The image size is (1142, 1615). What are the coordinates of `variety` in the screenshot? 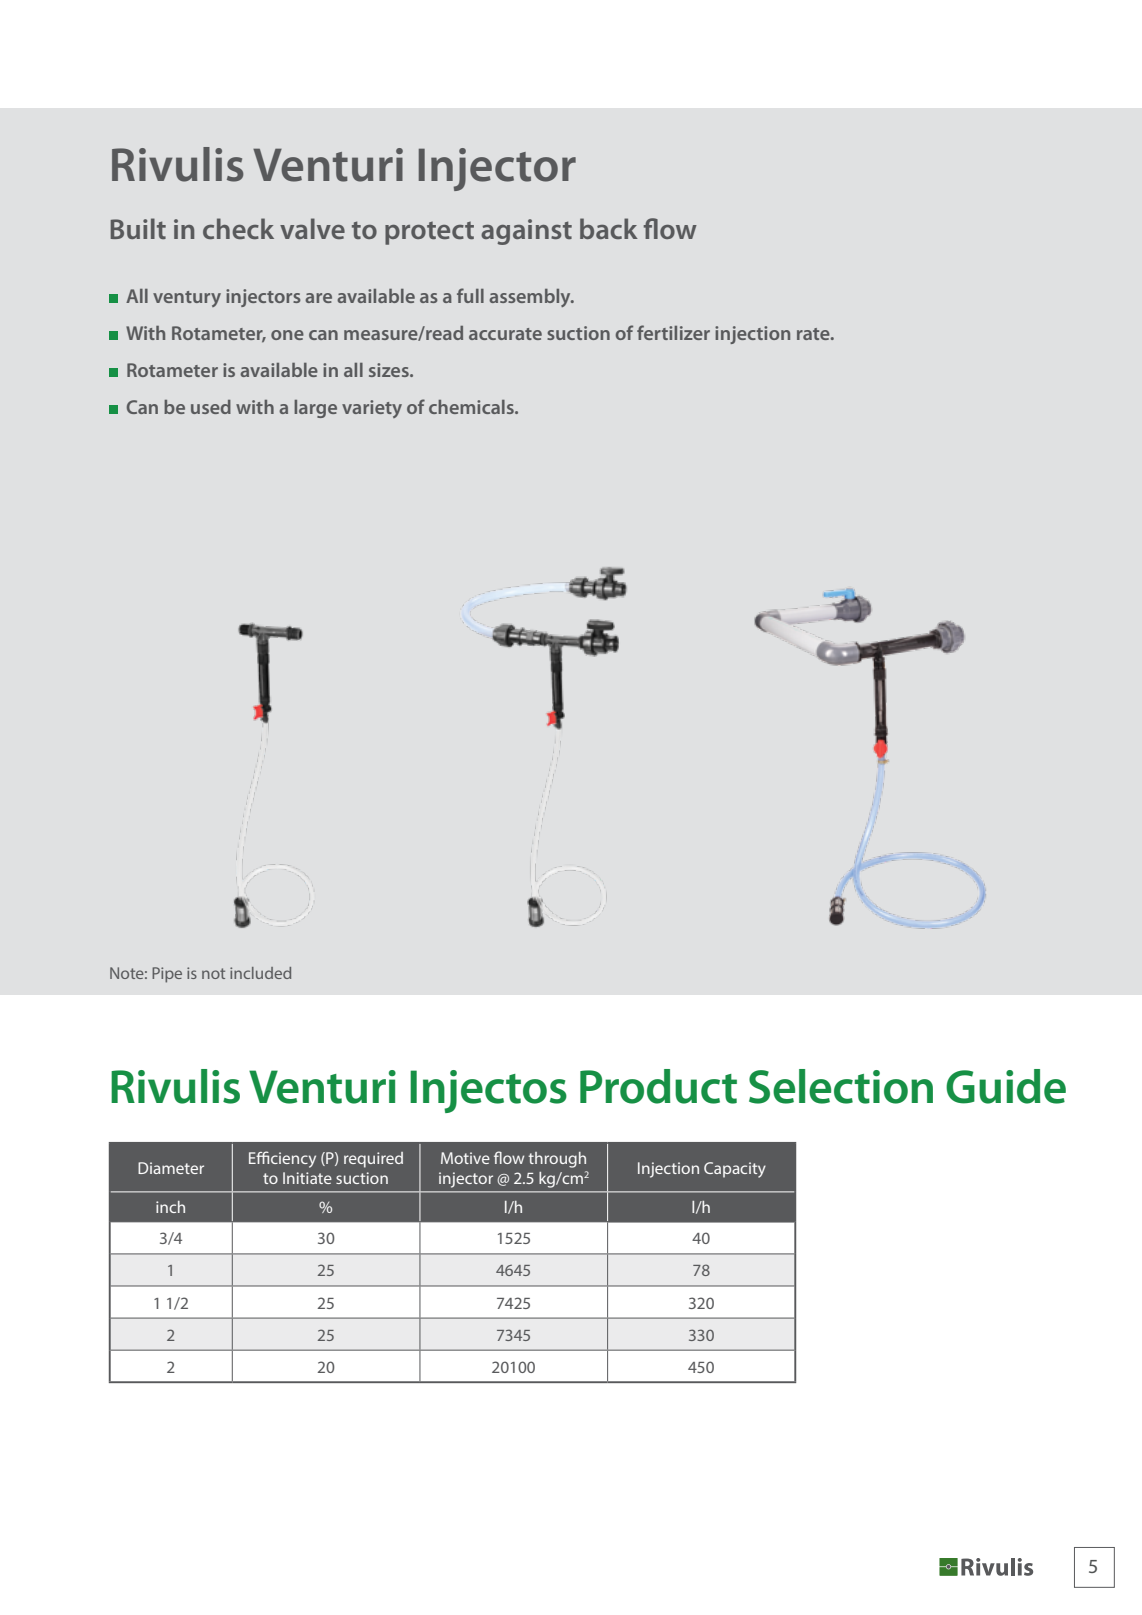 It's located at (372, 409).
